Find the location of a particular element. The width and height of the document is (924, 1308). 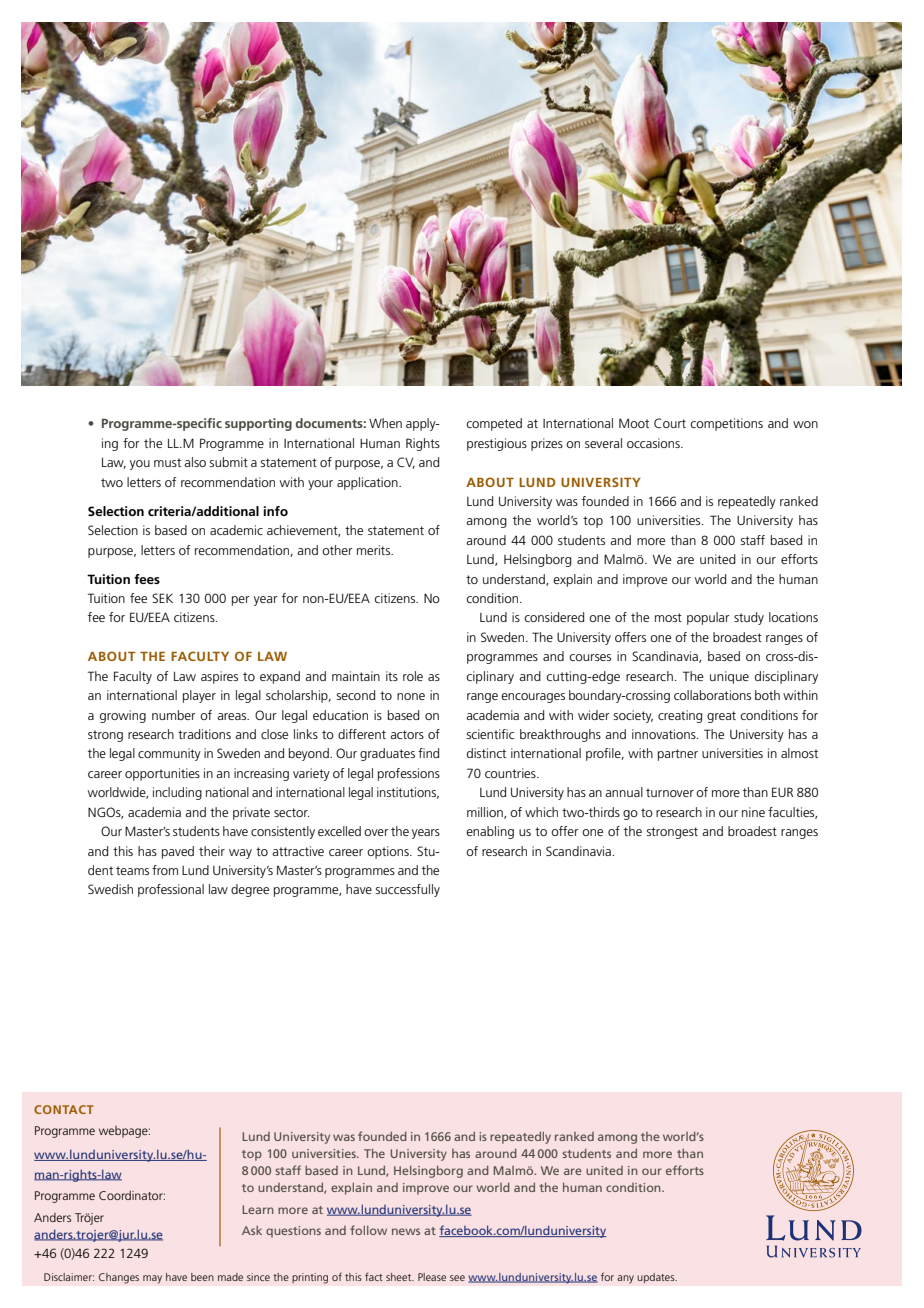

successfully is located at coordinates (407, 890).
